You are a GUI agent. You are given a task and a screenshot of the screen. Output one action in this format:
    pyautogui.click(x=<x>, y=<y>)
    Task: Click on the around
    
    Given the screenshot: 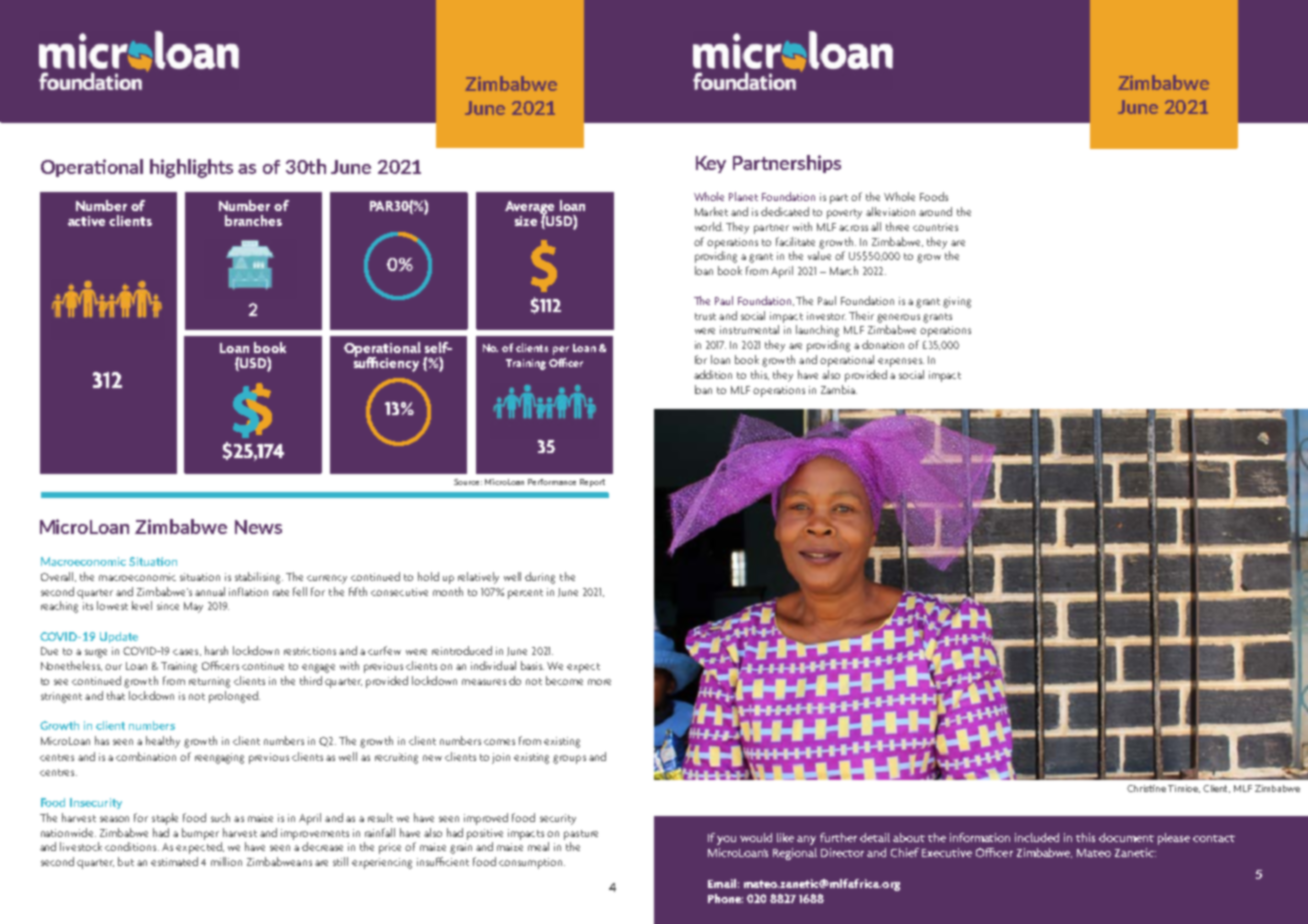 What is the action you would take?
    pyautogui.click(x=935, y=211)
